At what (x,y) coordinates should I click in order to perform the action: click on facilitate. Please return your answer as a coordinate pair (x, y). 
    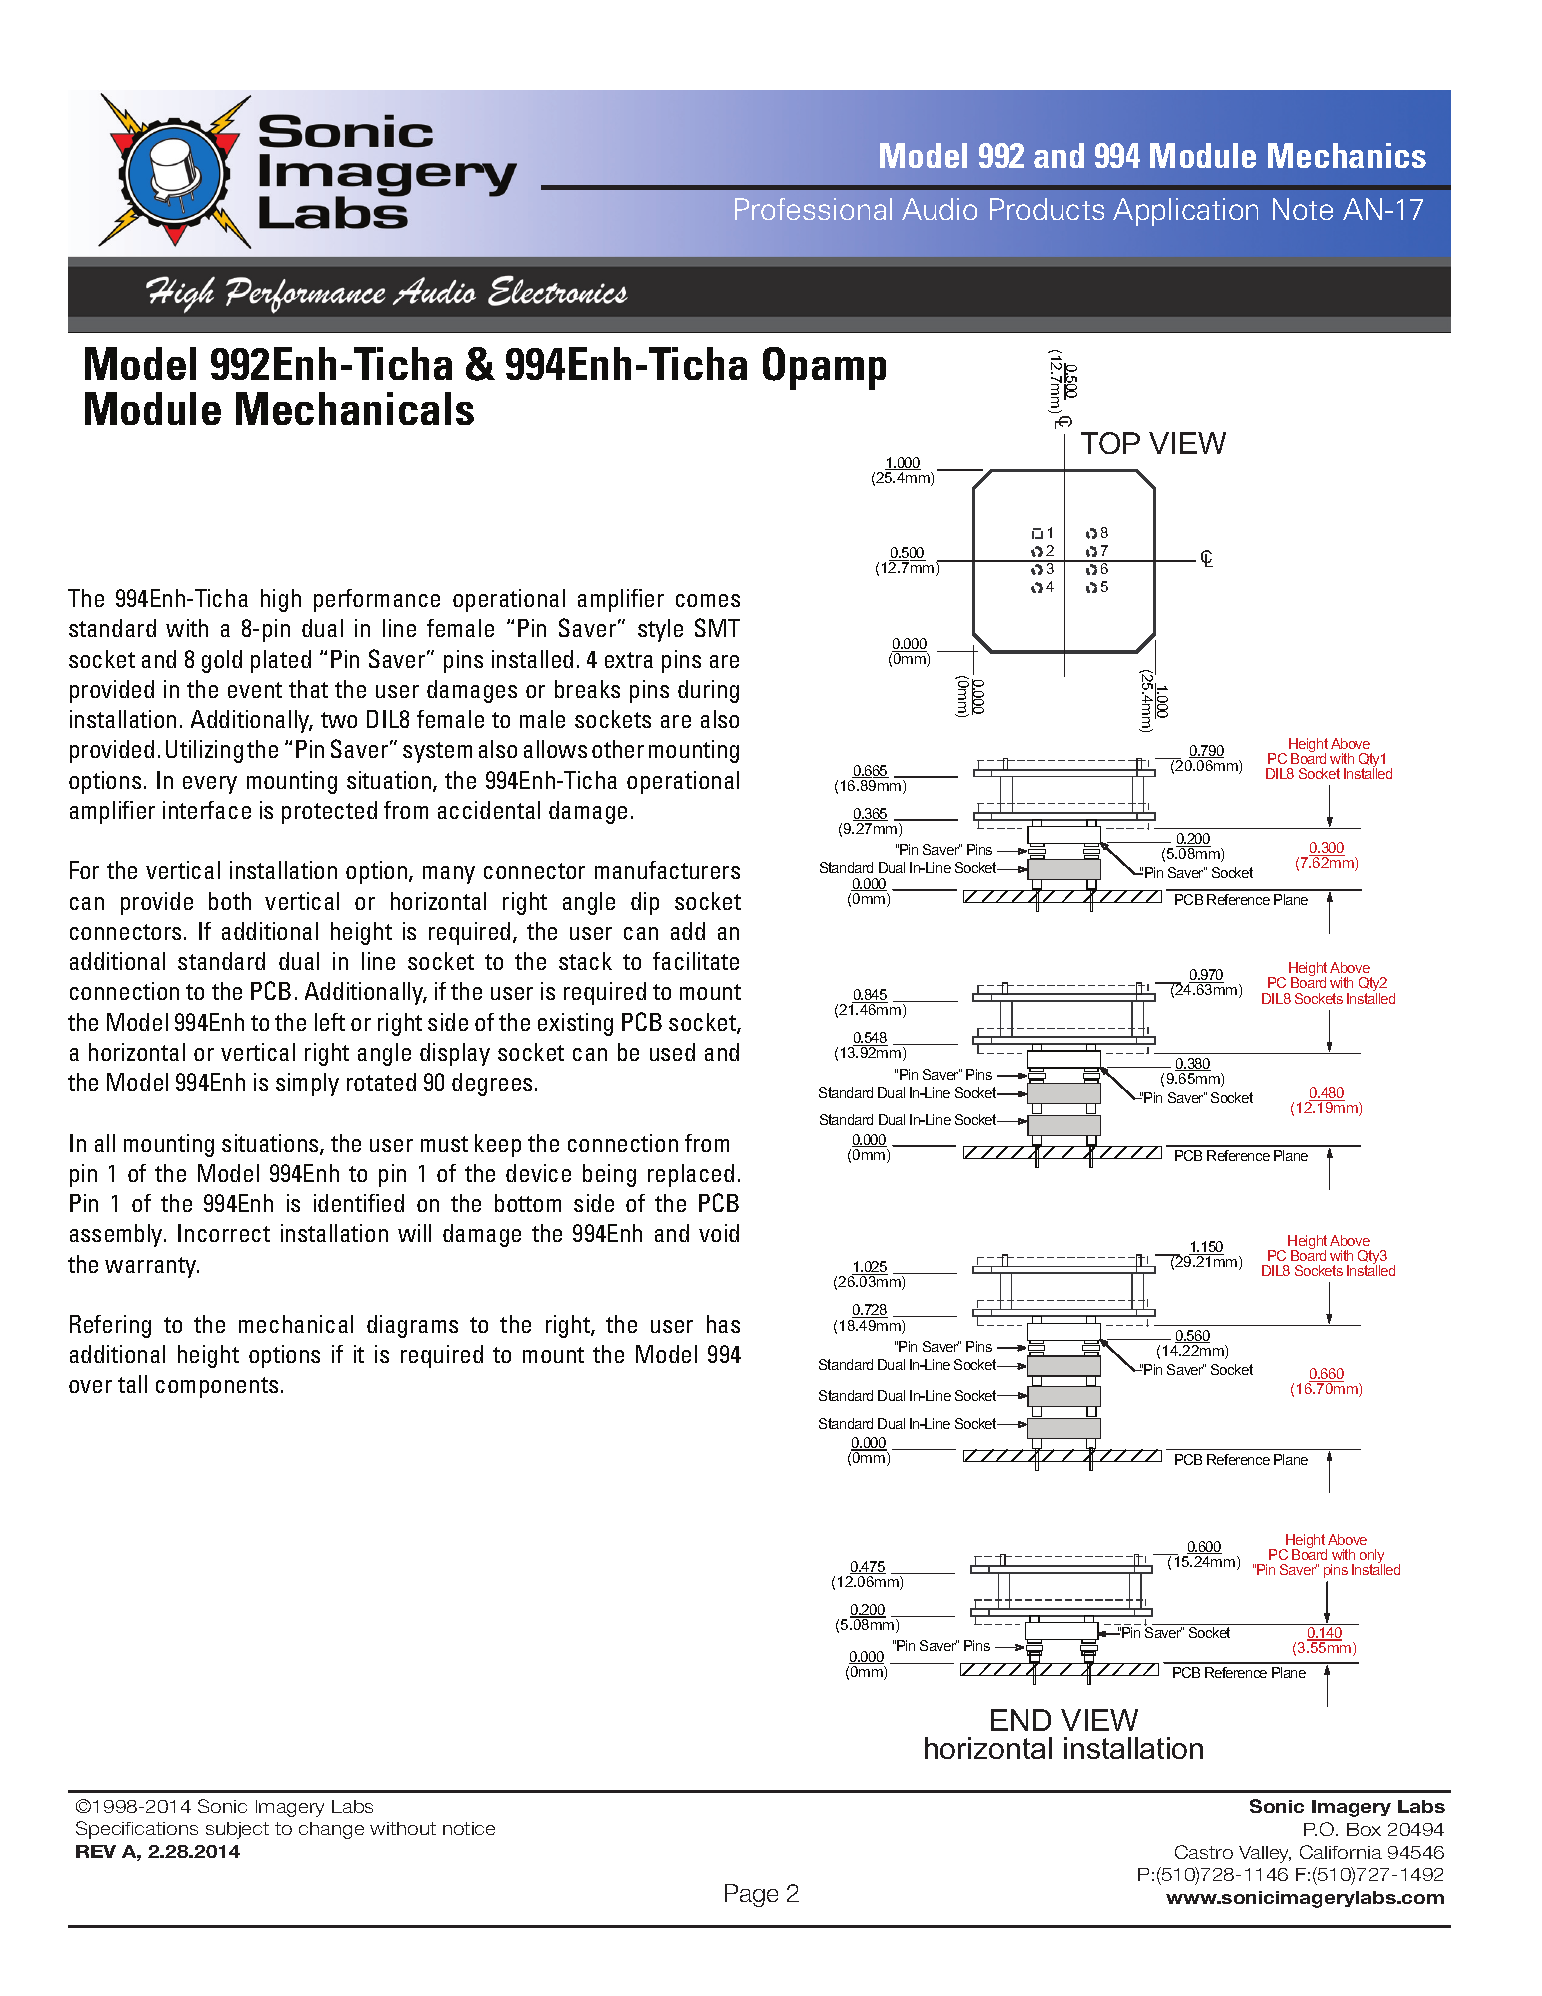
    Looking at the image, I should click on (696, 961).
